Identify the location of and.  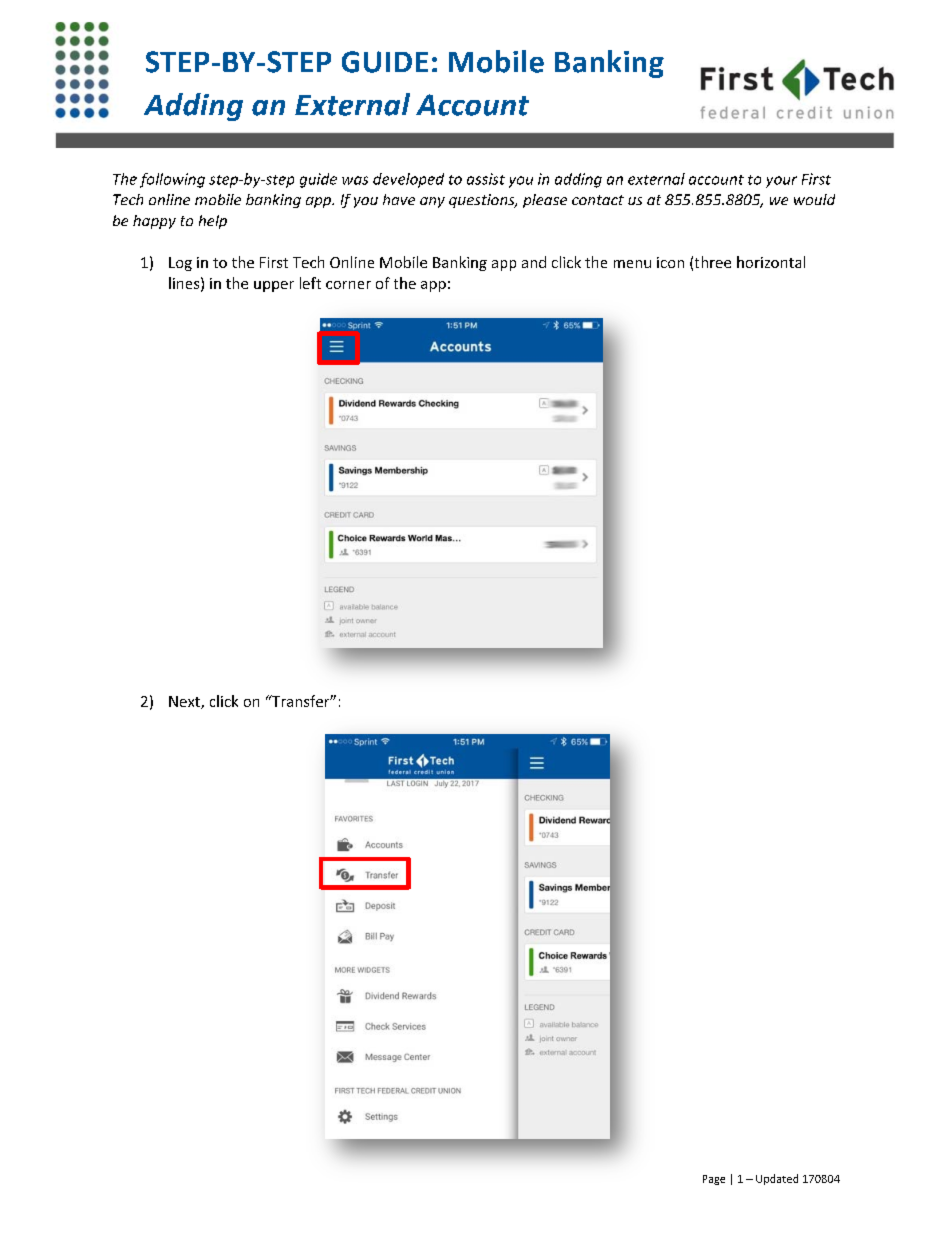
(534, 262).
